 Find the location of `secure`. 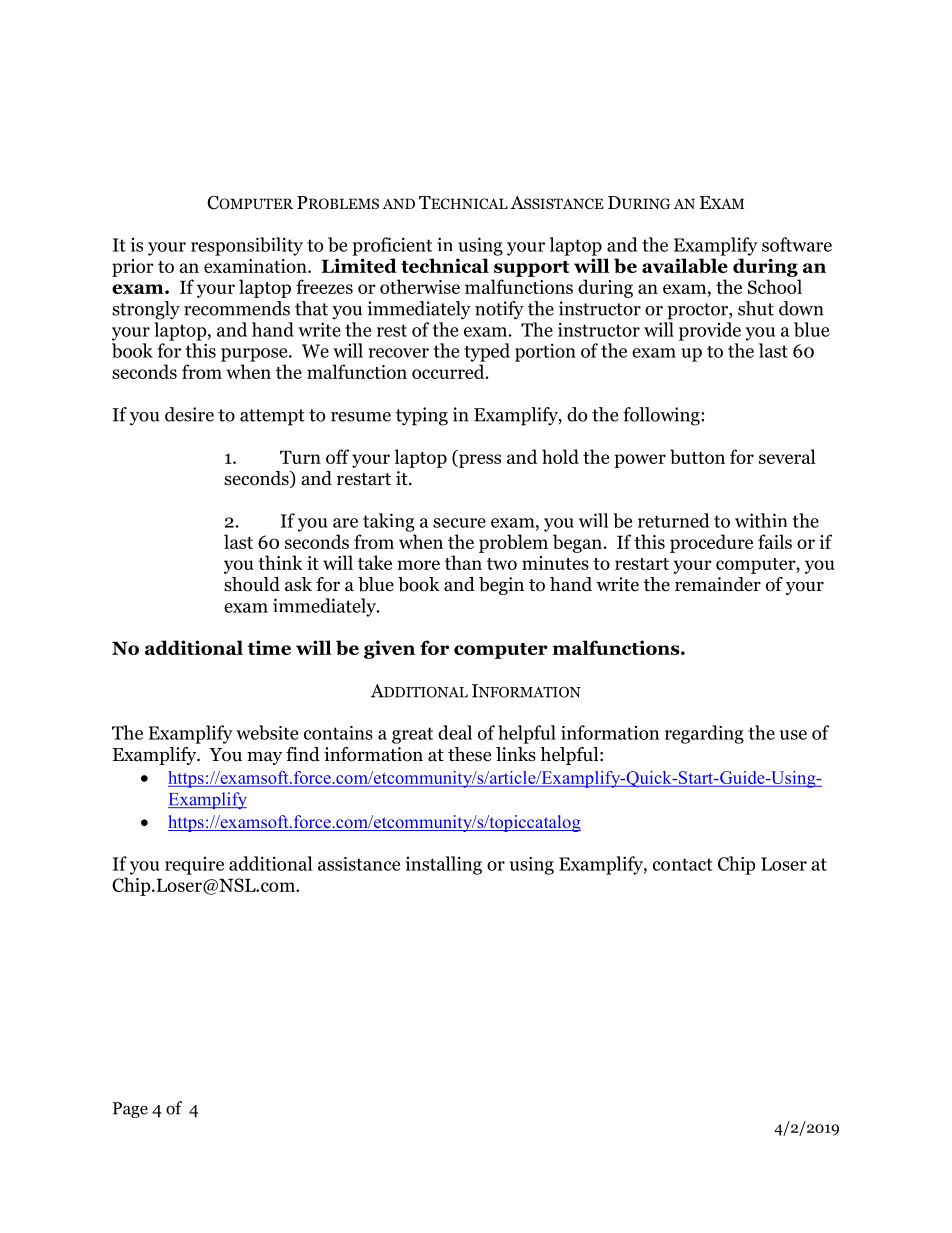

secure is located at coordinates (459, 523).
